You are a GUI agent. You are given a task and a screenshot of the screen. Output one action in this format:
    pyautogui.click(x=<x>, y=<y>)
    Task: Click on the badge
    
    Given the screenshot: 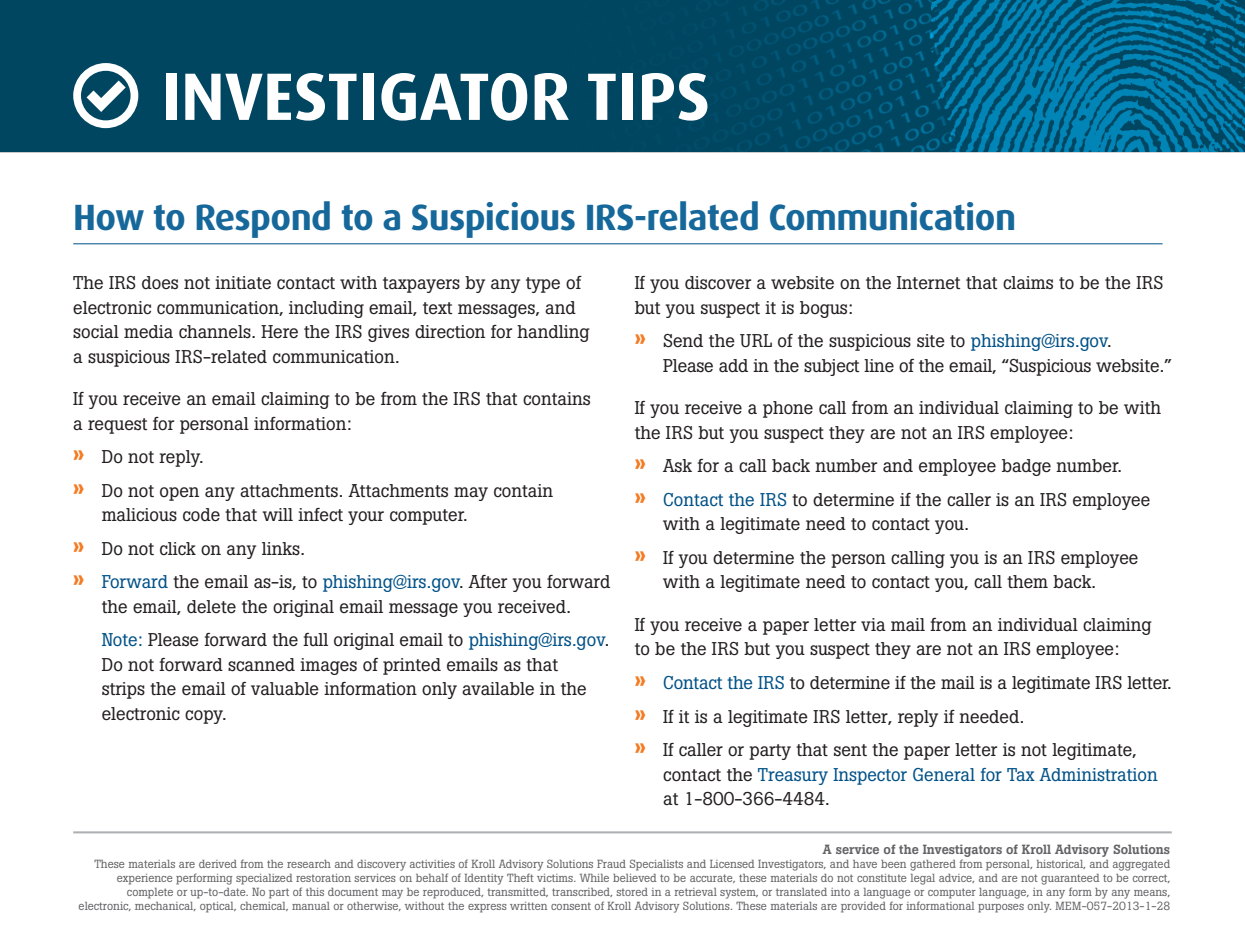 What is the action you would take?
    pyautogui.click(x=1026, y=467)
